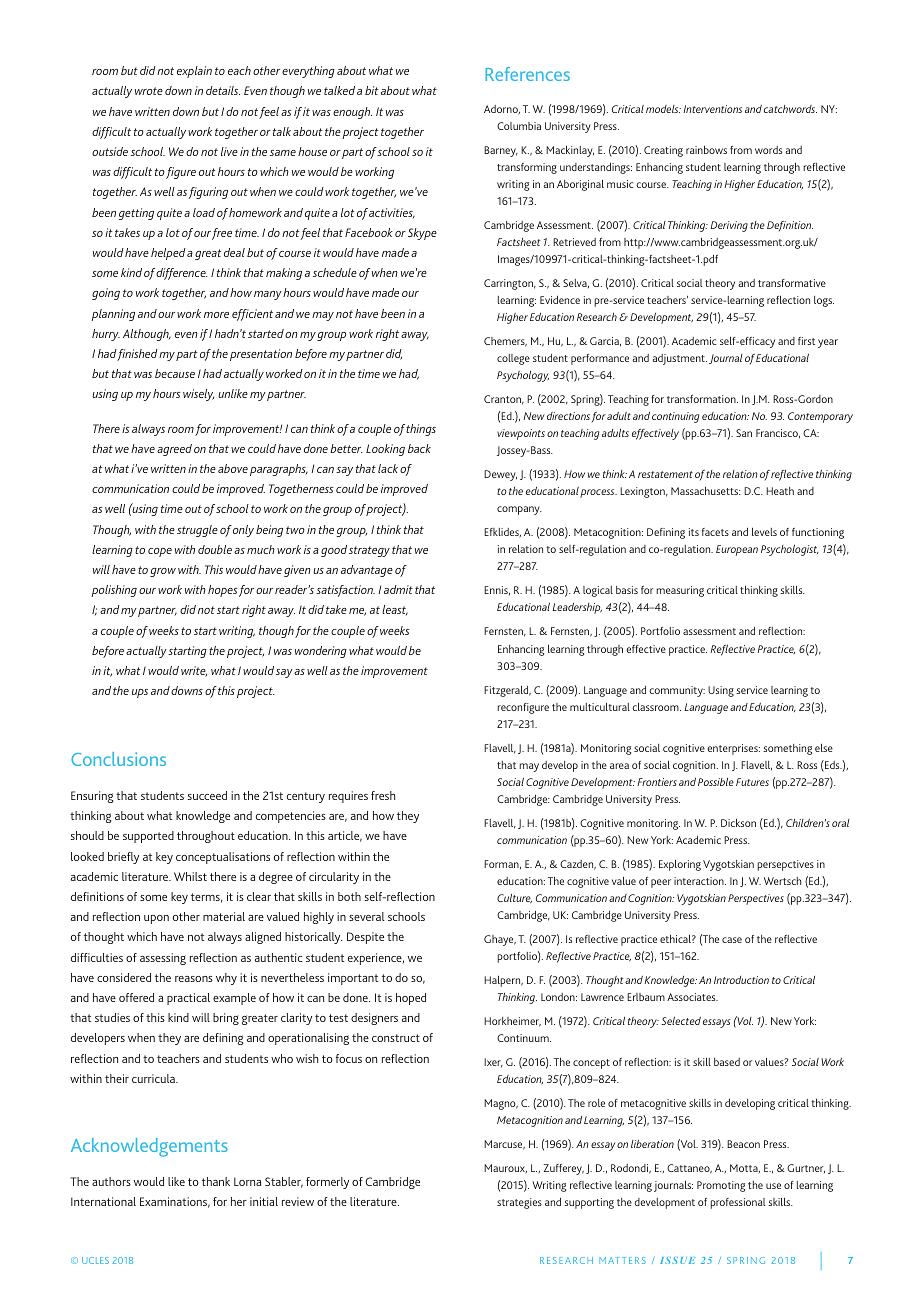 Image resolution: width=924 pixels, height=1308 pixels. What do you see at coordinates (737, 1203) in the image?
I see `professional` at bounding box center [737, 1203].
